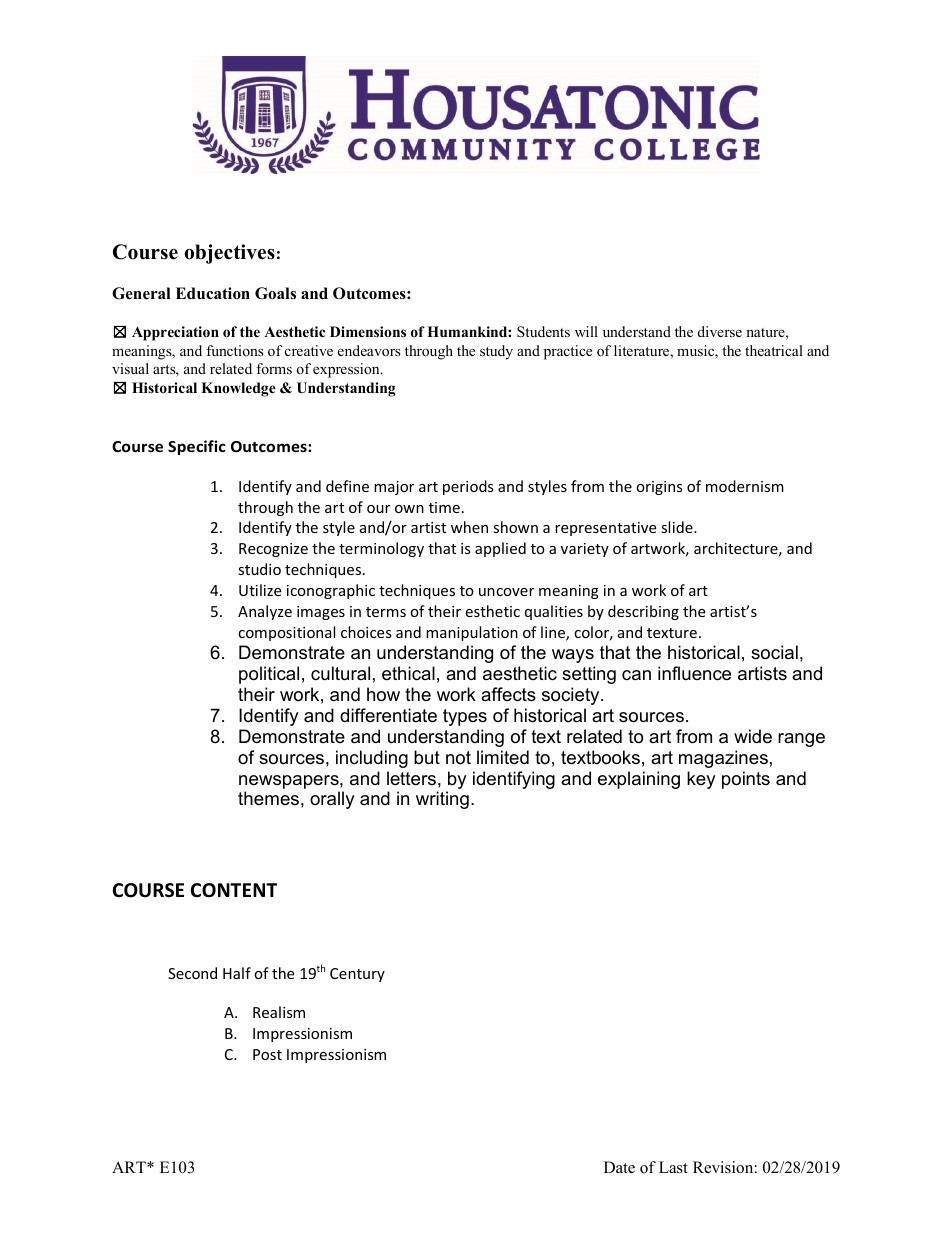 This screenshot has height=1233, width=952. Describe the element at coordinates (192, 973) in the screenshot. I see `Second` at that location.
